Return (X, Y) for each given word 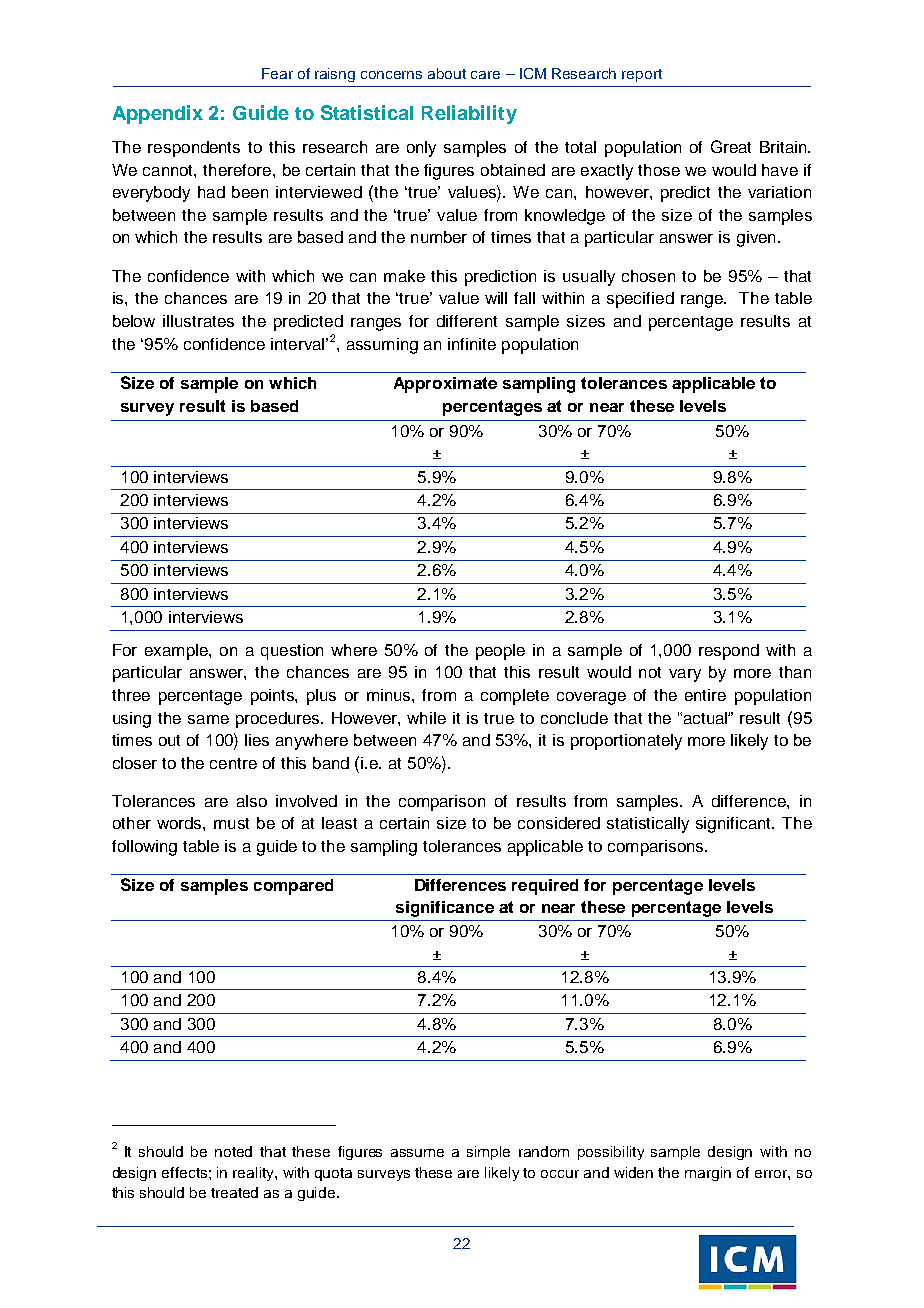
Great (731, 146)
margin (708, 1174)
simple (488, 1153)
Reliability (469, 114)
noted (233, 1151)
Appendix (158, 114)
